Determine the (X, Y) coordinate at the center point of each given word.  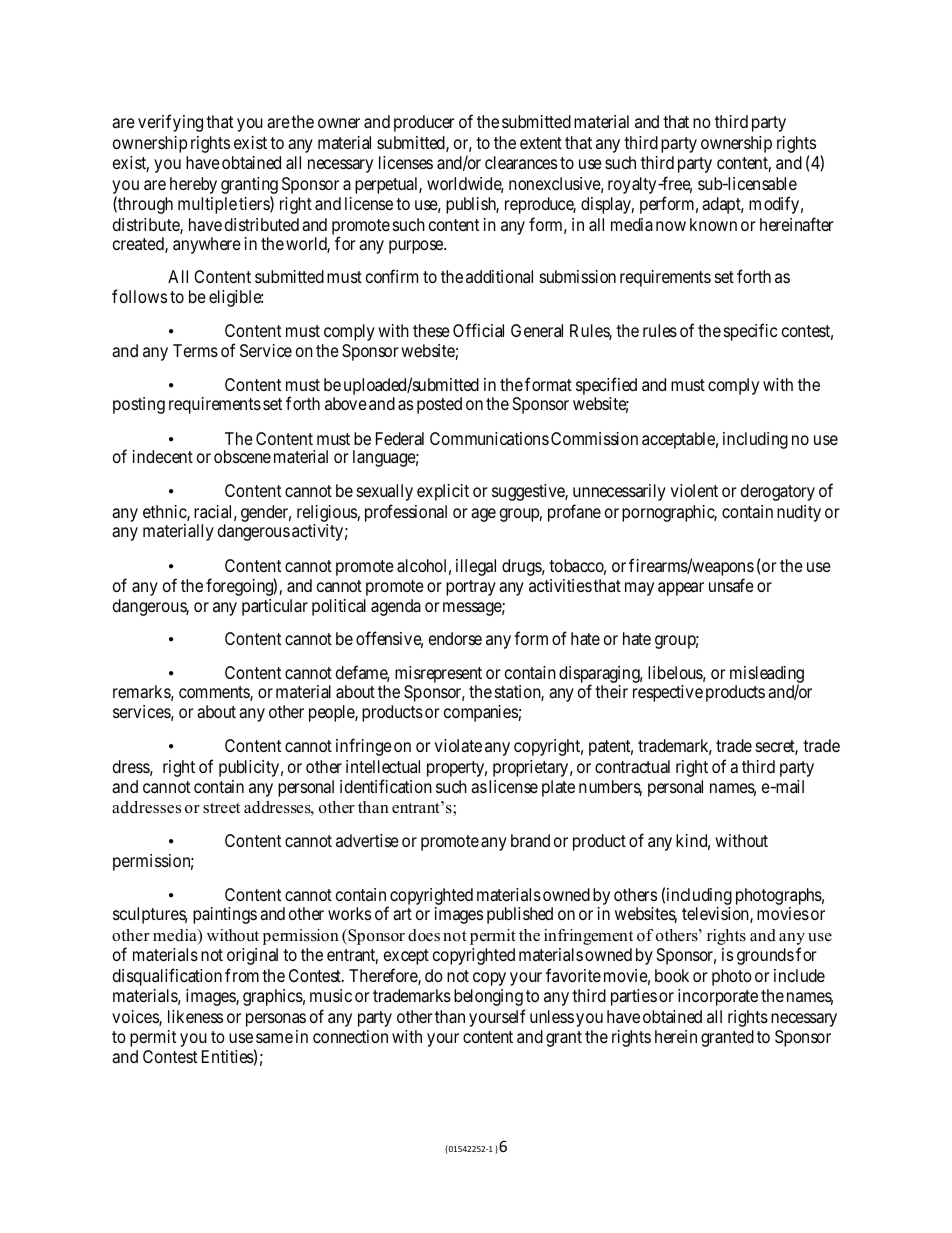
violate (458, 746)
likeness (195, 1016)
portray (471, 588)
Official (478, 330)
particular (275, 607)
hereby (193, 185)
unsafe (731, 585)
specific (750, 332)
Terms (195, 350)
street (221, 808)
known (713, 224)
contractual (632, 767)
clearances (521, 162)
